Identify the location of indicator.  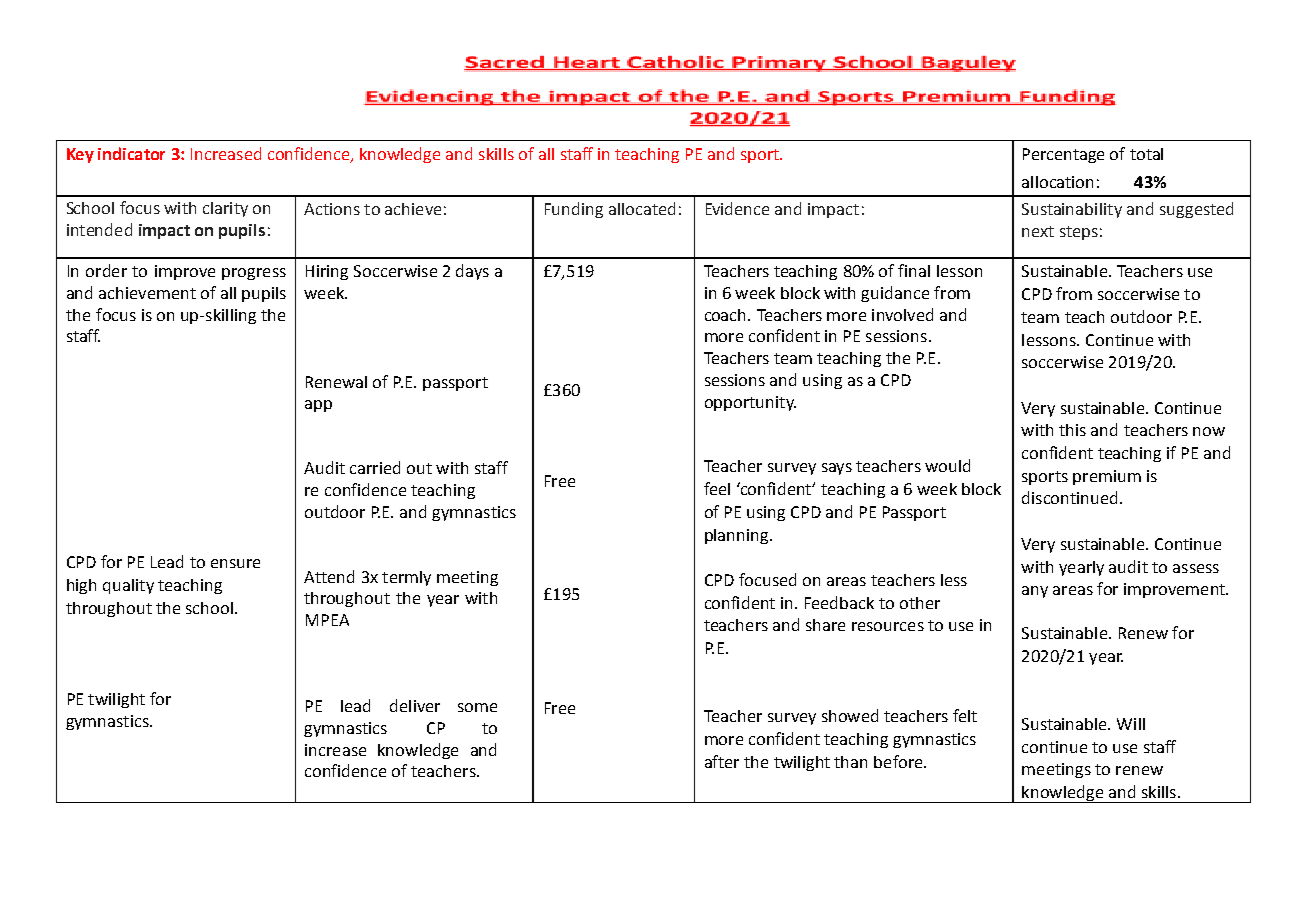
(131, 153).
